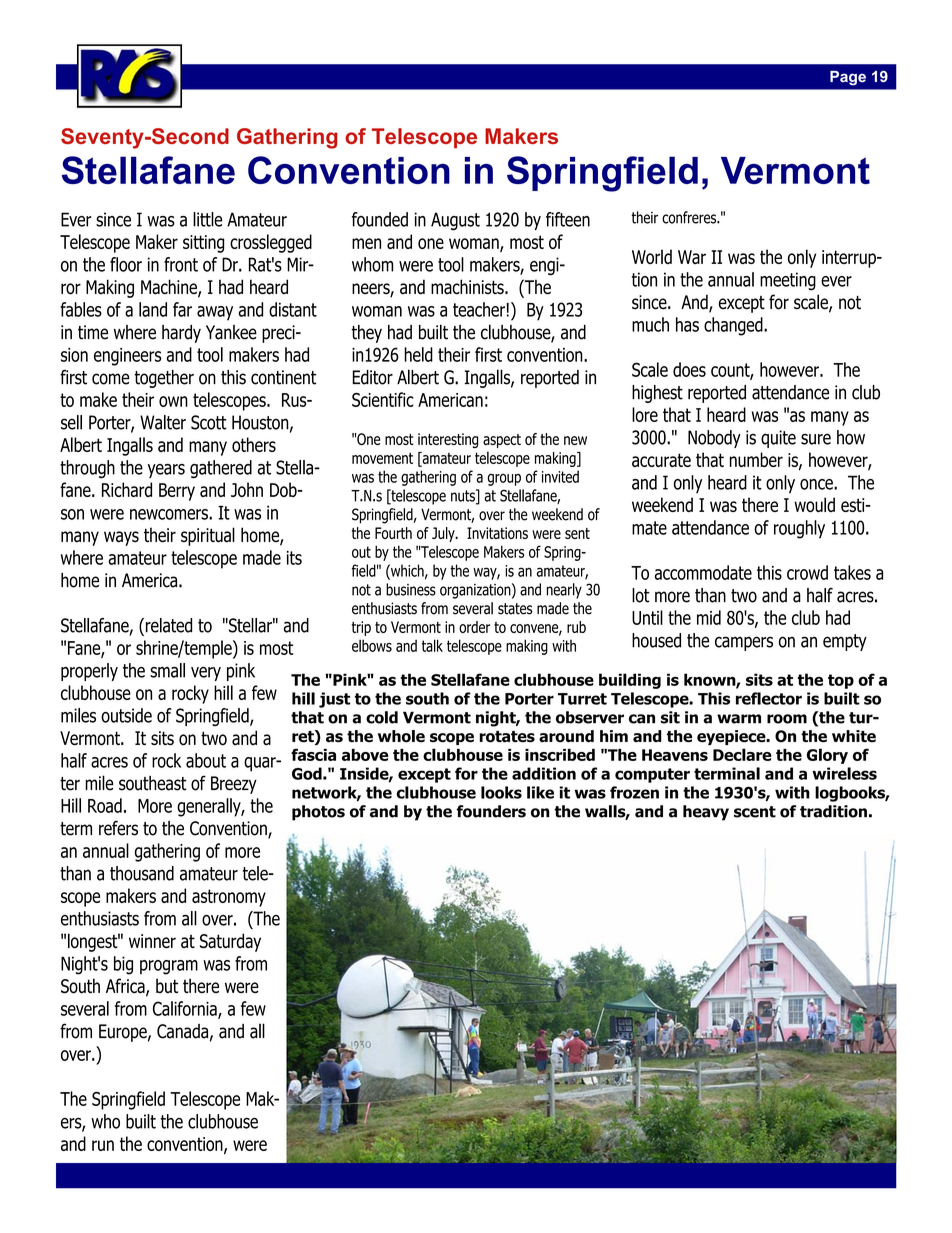  I want to click on front, so click(181, 264).
